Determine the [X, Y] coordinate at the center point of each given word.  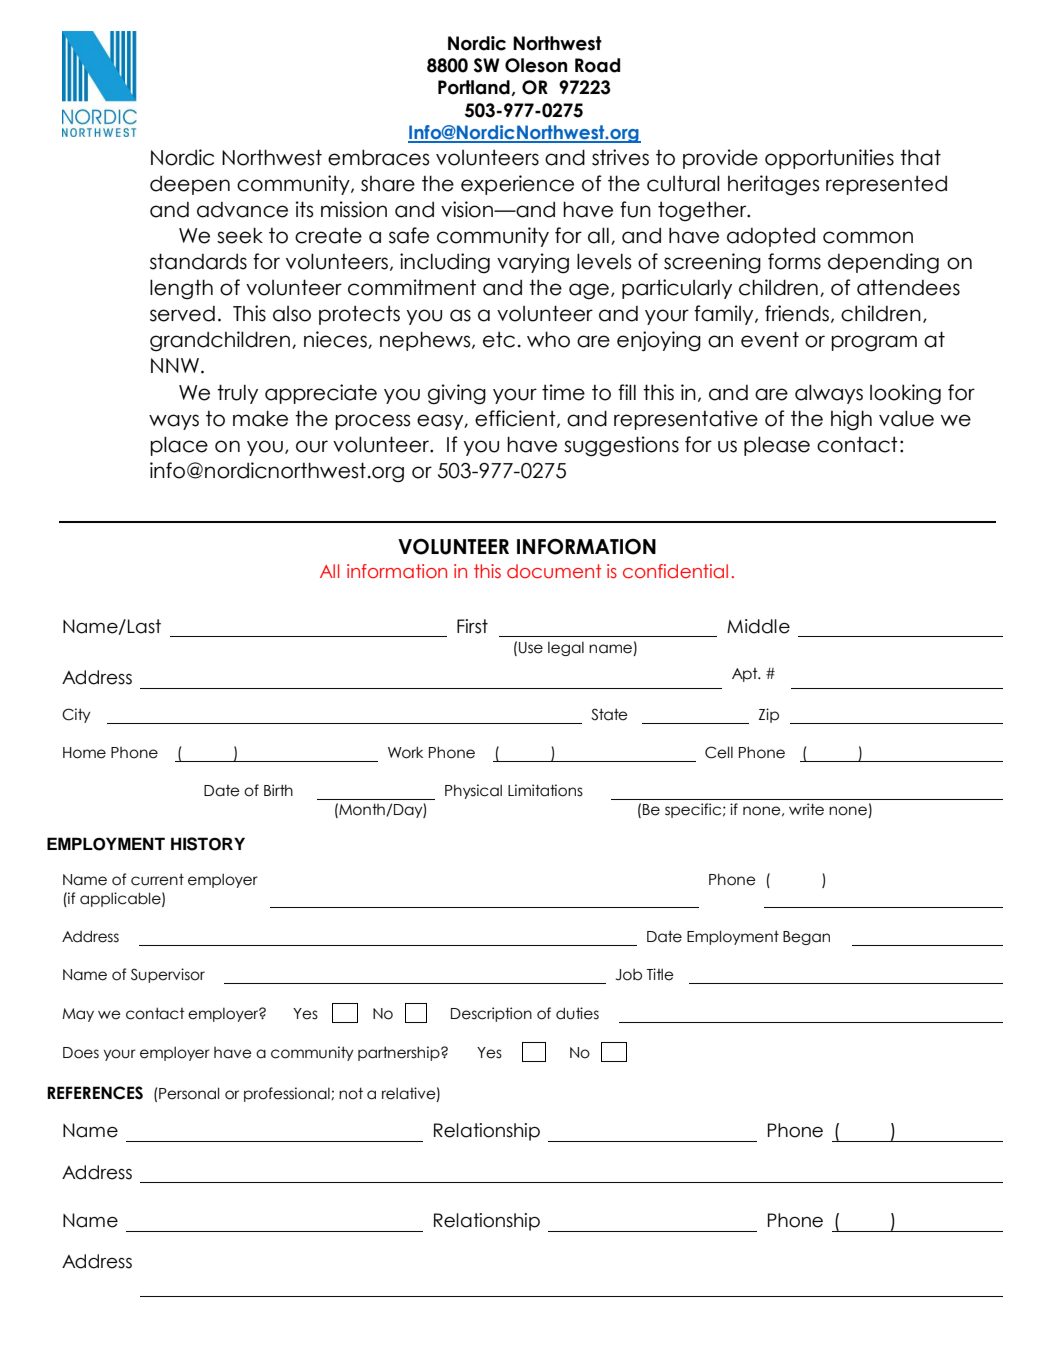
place [179, 446]
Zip [769, 715]
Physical [473, 791]
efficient [516, 419]
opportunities [829, 159]
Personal [189, 1093]
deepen [190, 185]
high [851, 420]
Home [84, 753]
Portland [475, 88]
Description [491, 1014]
